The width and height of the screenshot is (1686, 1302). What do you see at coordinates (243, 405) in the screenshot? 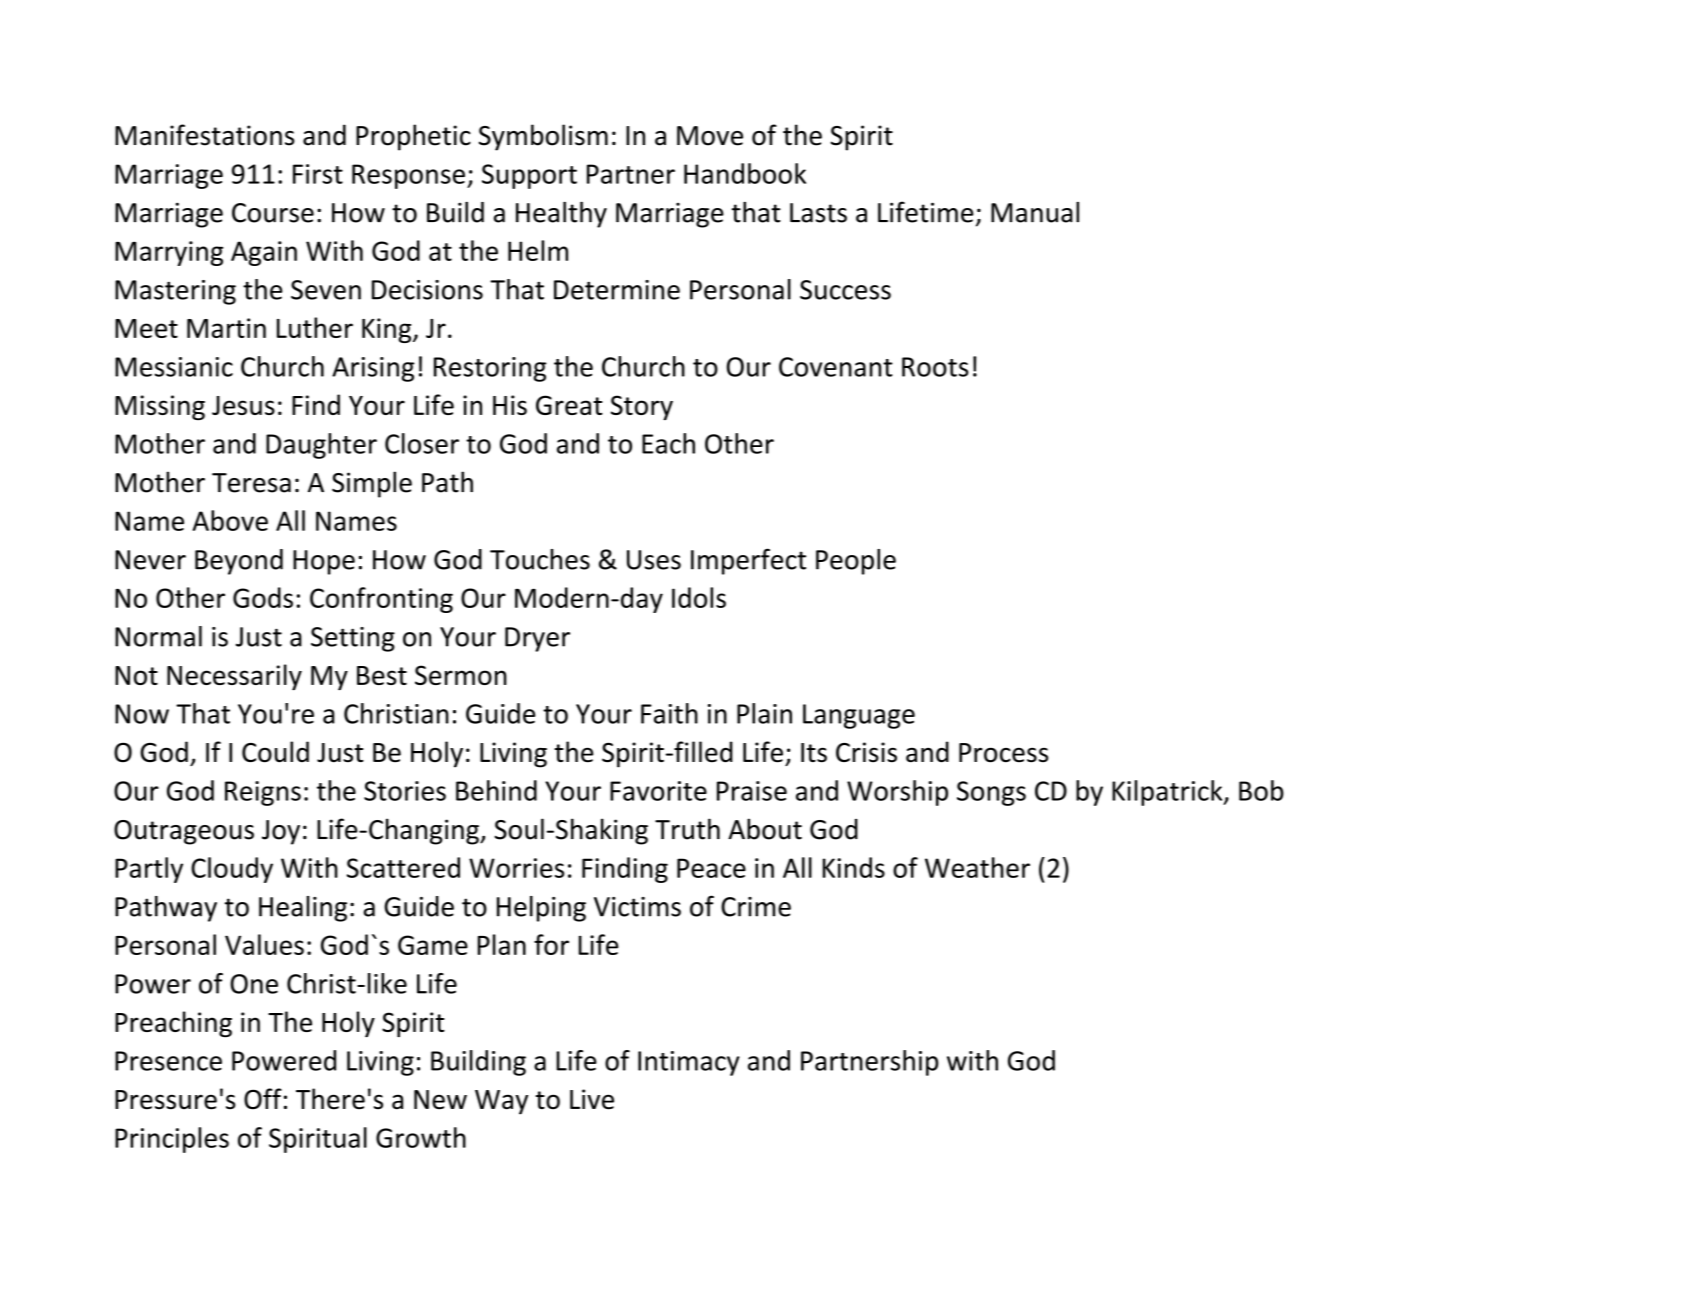
I see `Jesus` at bounding box center [243, 405].
